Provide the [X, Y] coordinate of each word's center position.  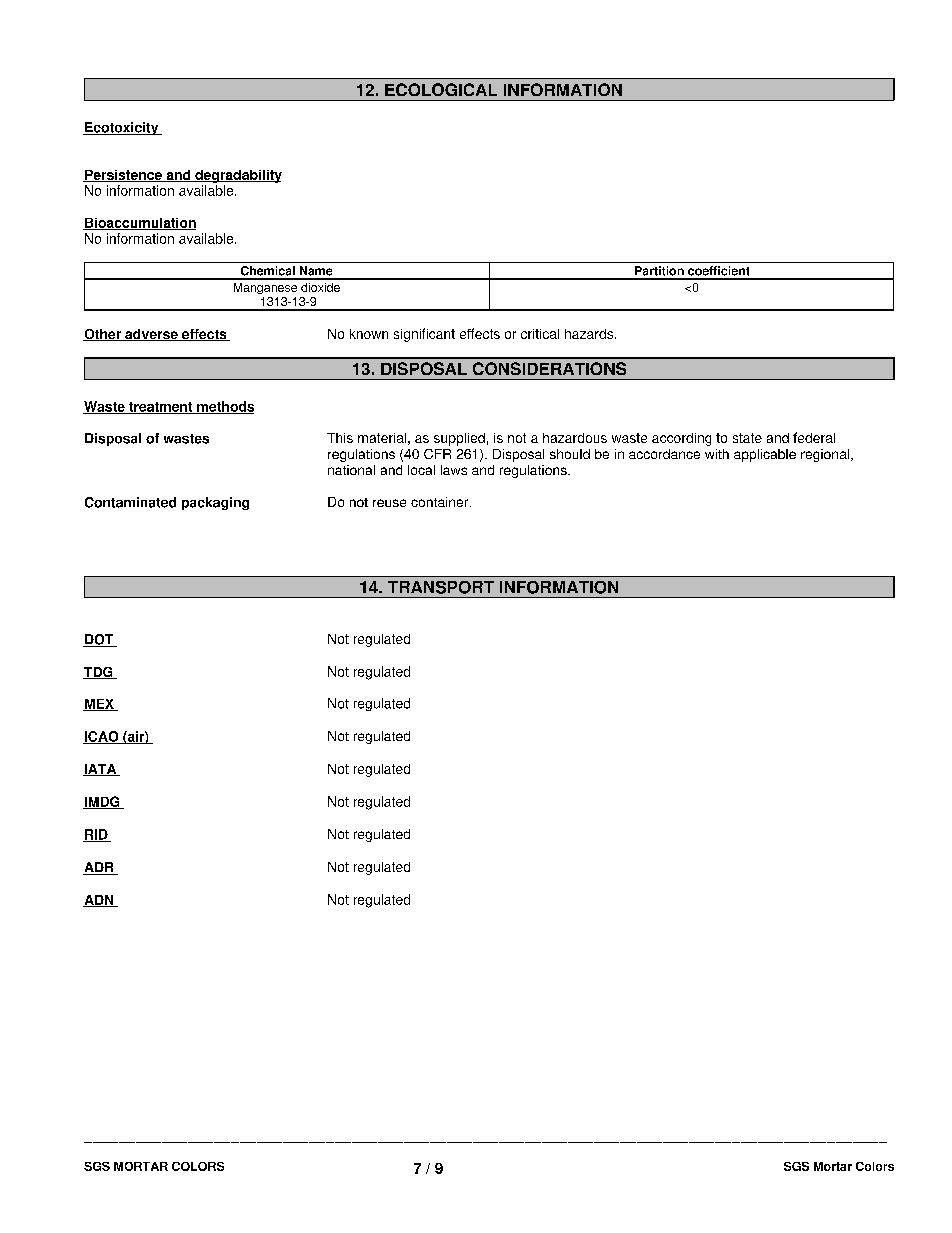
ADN [99, 901]
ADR [99, 868]
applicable [765, 455]
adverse [151, 335]
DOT [99, 640]
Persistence [123, 176]
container [441, 502]
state [747, 438]
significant [424, 335]
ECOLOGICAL [441, 89]
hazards [590, 334]
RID [96, 835]
